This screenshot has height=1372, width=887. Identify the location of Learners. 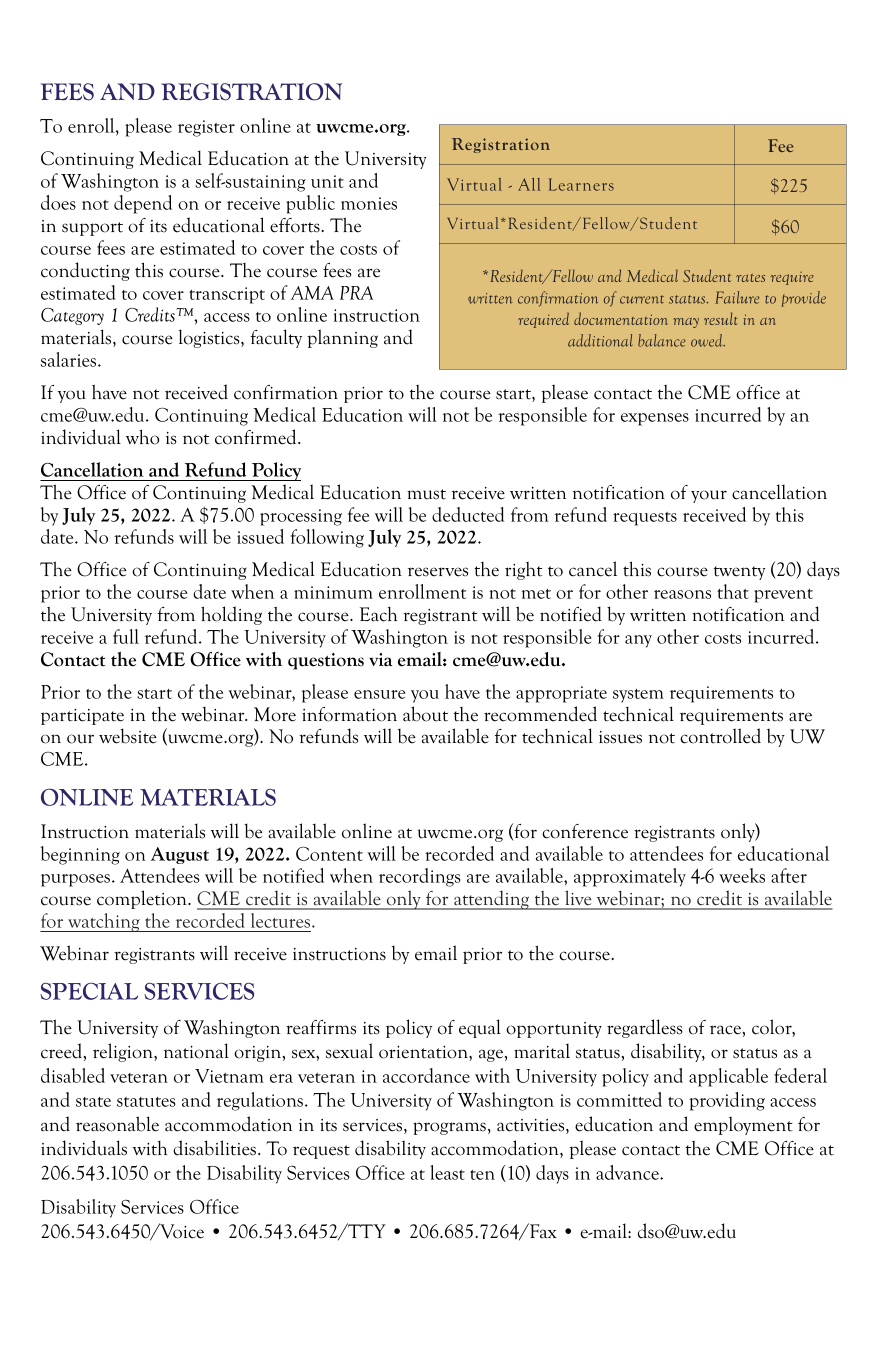
(581, 184).
